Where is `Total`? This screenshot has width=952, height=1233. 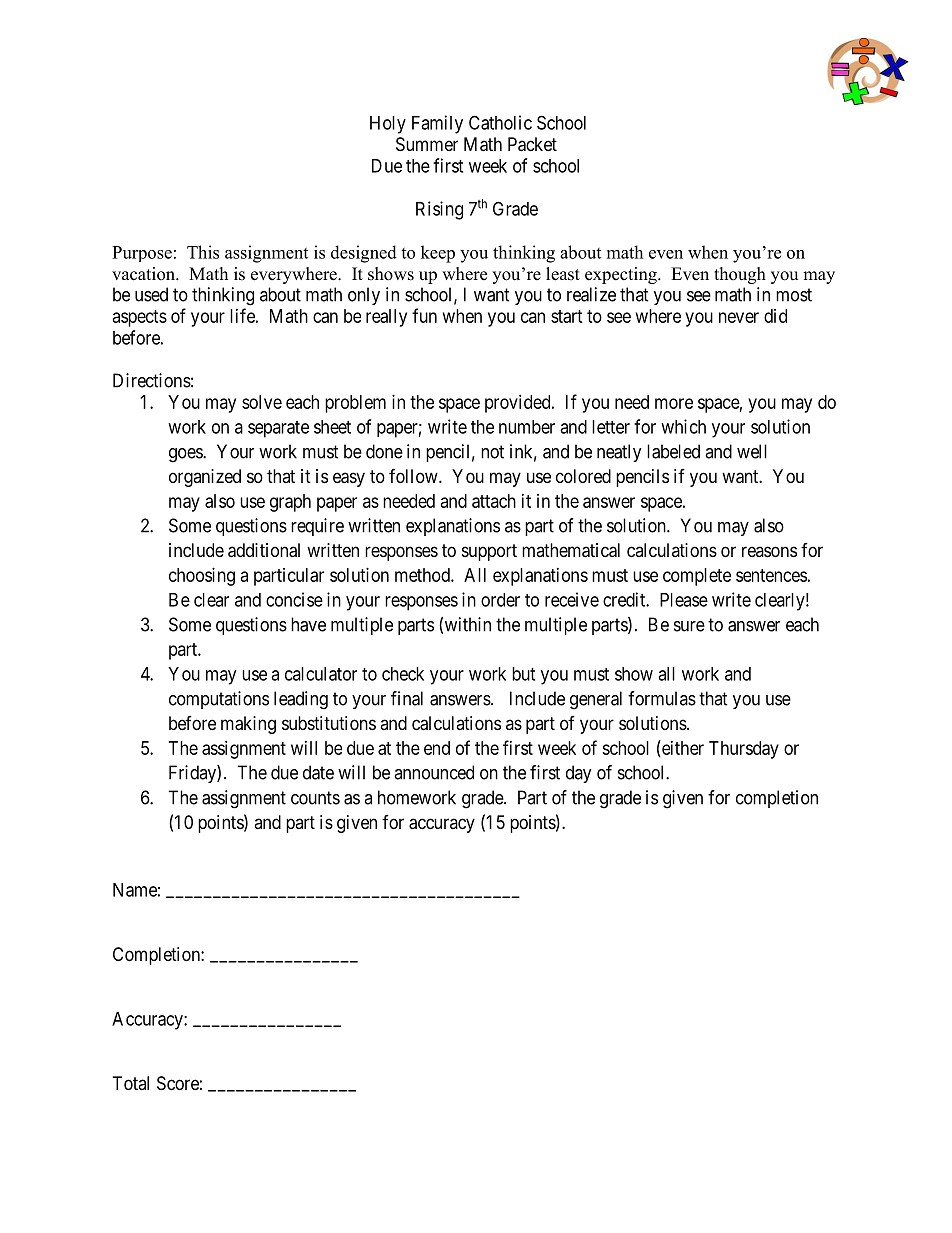 Total is located at coordinates (131, 1083).
